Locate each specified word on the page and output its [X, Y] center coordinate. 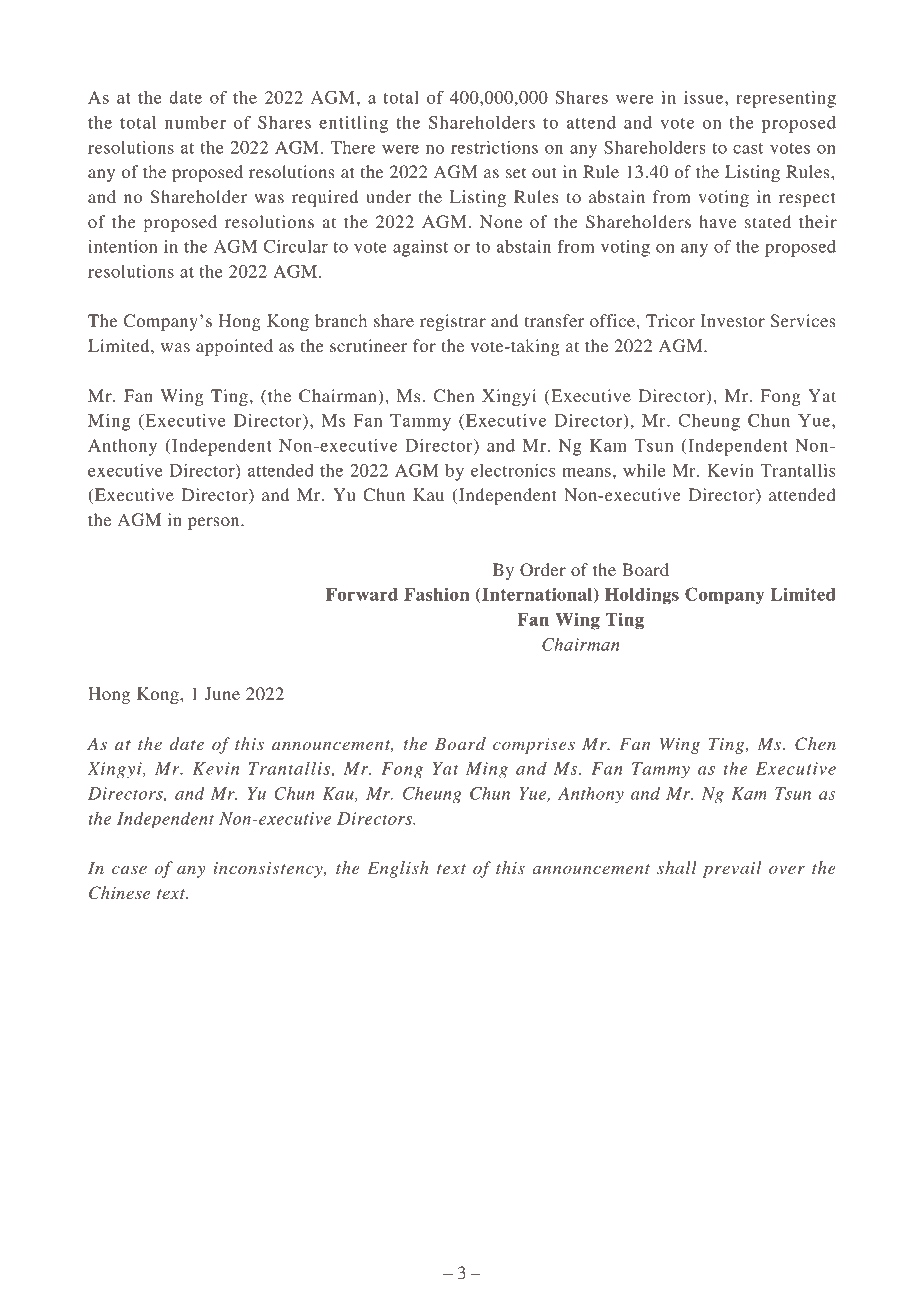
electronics [513, 470]
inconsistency [269, 870]
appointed [234, 347]
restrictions [494, 147]
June [222, 694]
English [398, 869]
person [215, 523]
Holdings [642, 596]
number [195, 122]
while [644, 470]
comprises [534, 746]
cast [748, 148]
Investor [733, 320]
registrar [453, 322]
